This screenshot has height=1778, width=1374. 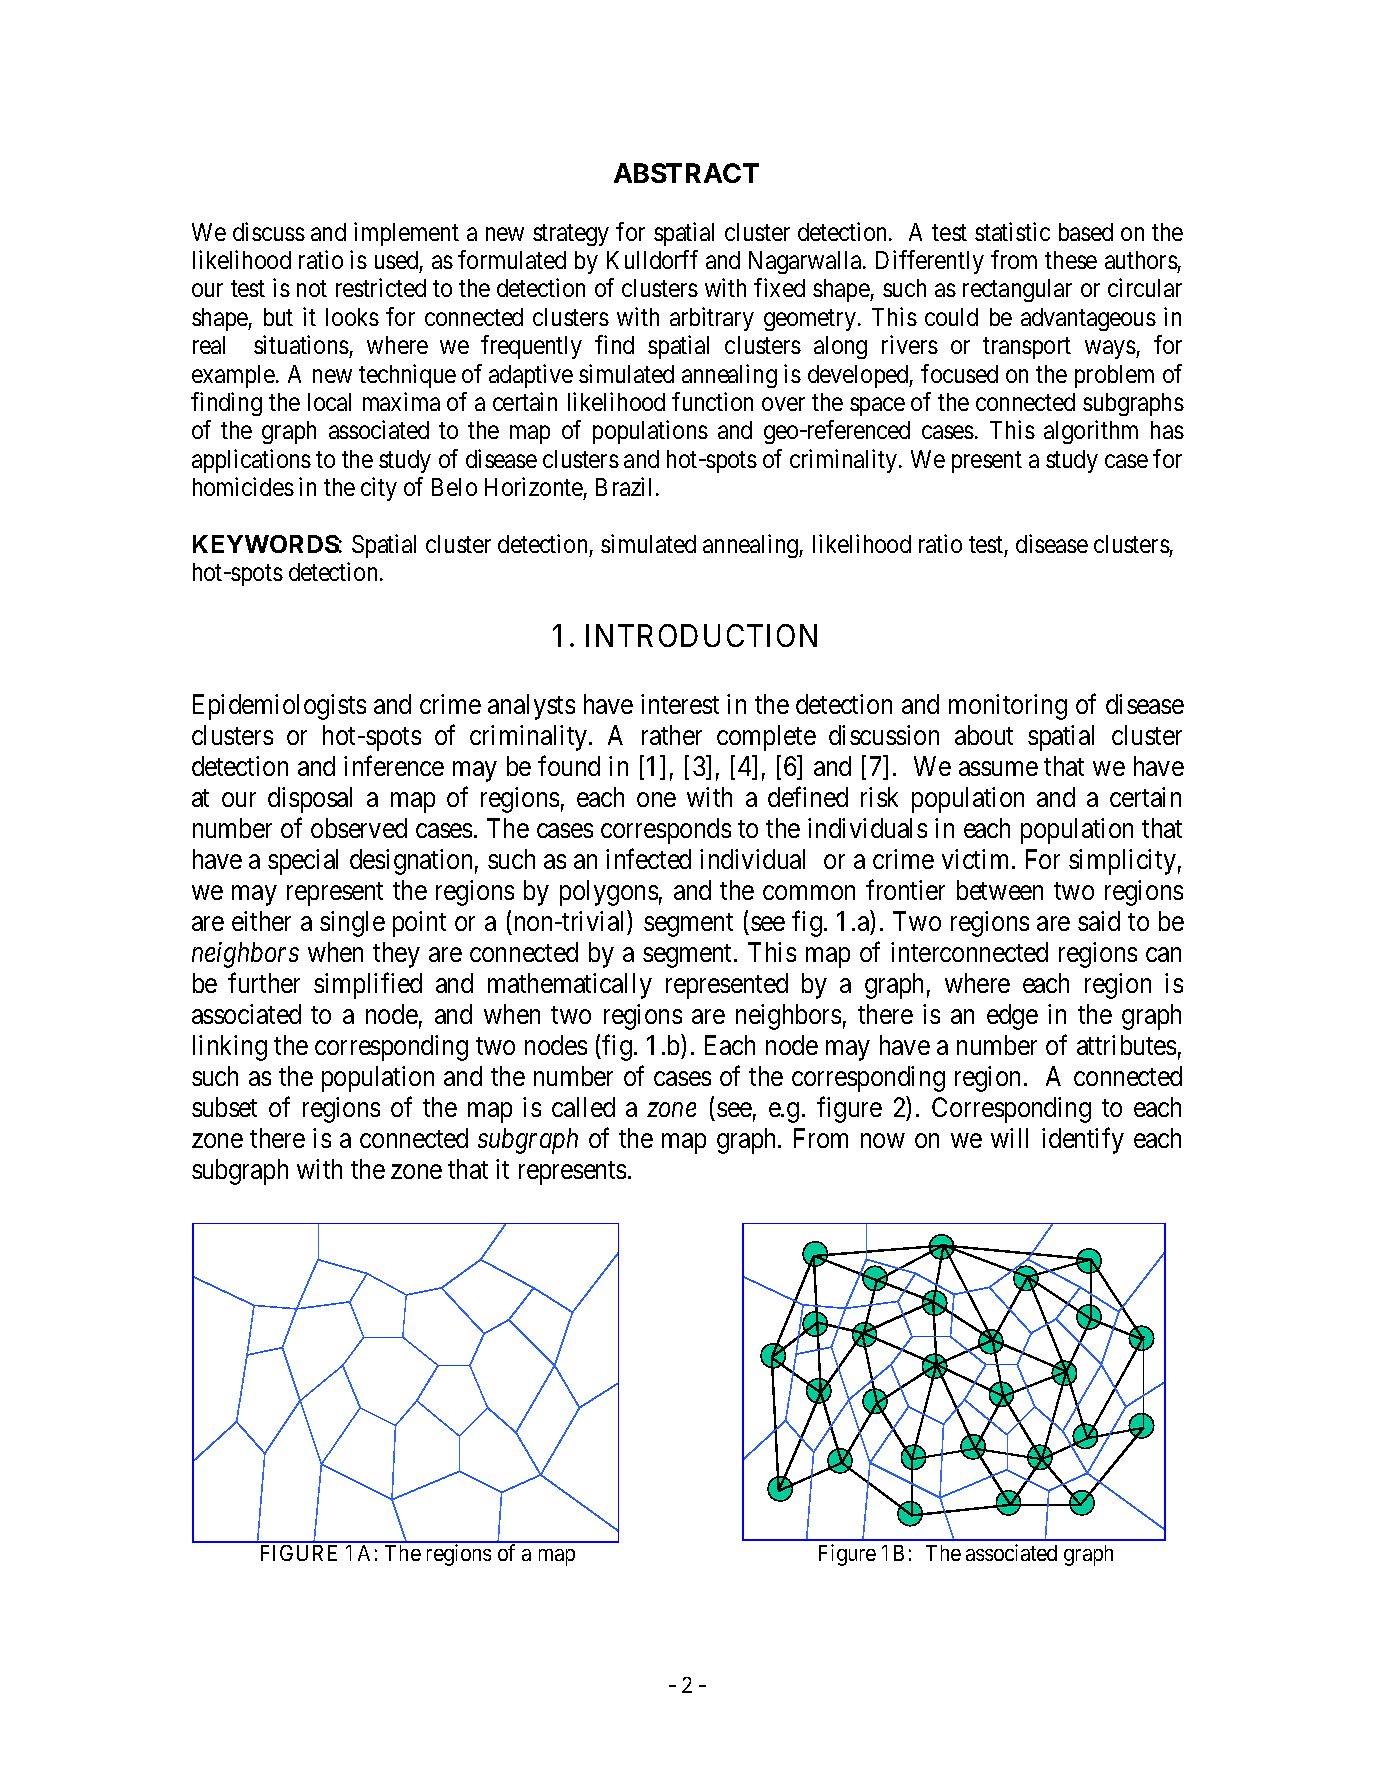 What do you see at coordinates (1083, 1141) in the screenshot?
I see `identify` at bounding box center [1083, 1141].
